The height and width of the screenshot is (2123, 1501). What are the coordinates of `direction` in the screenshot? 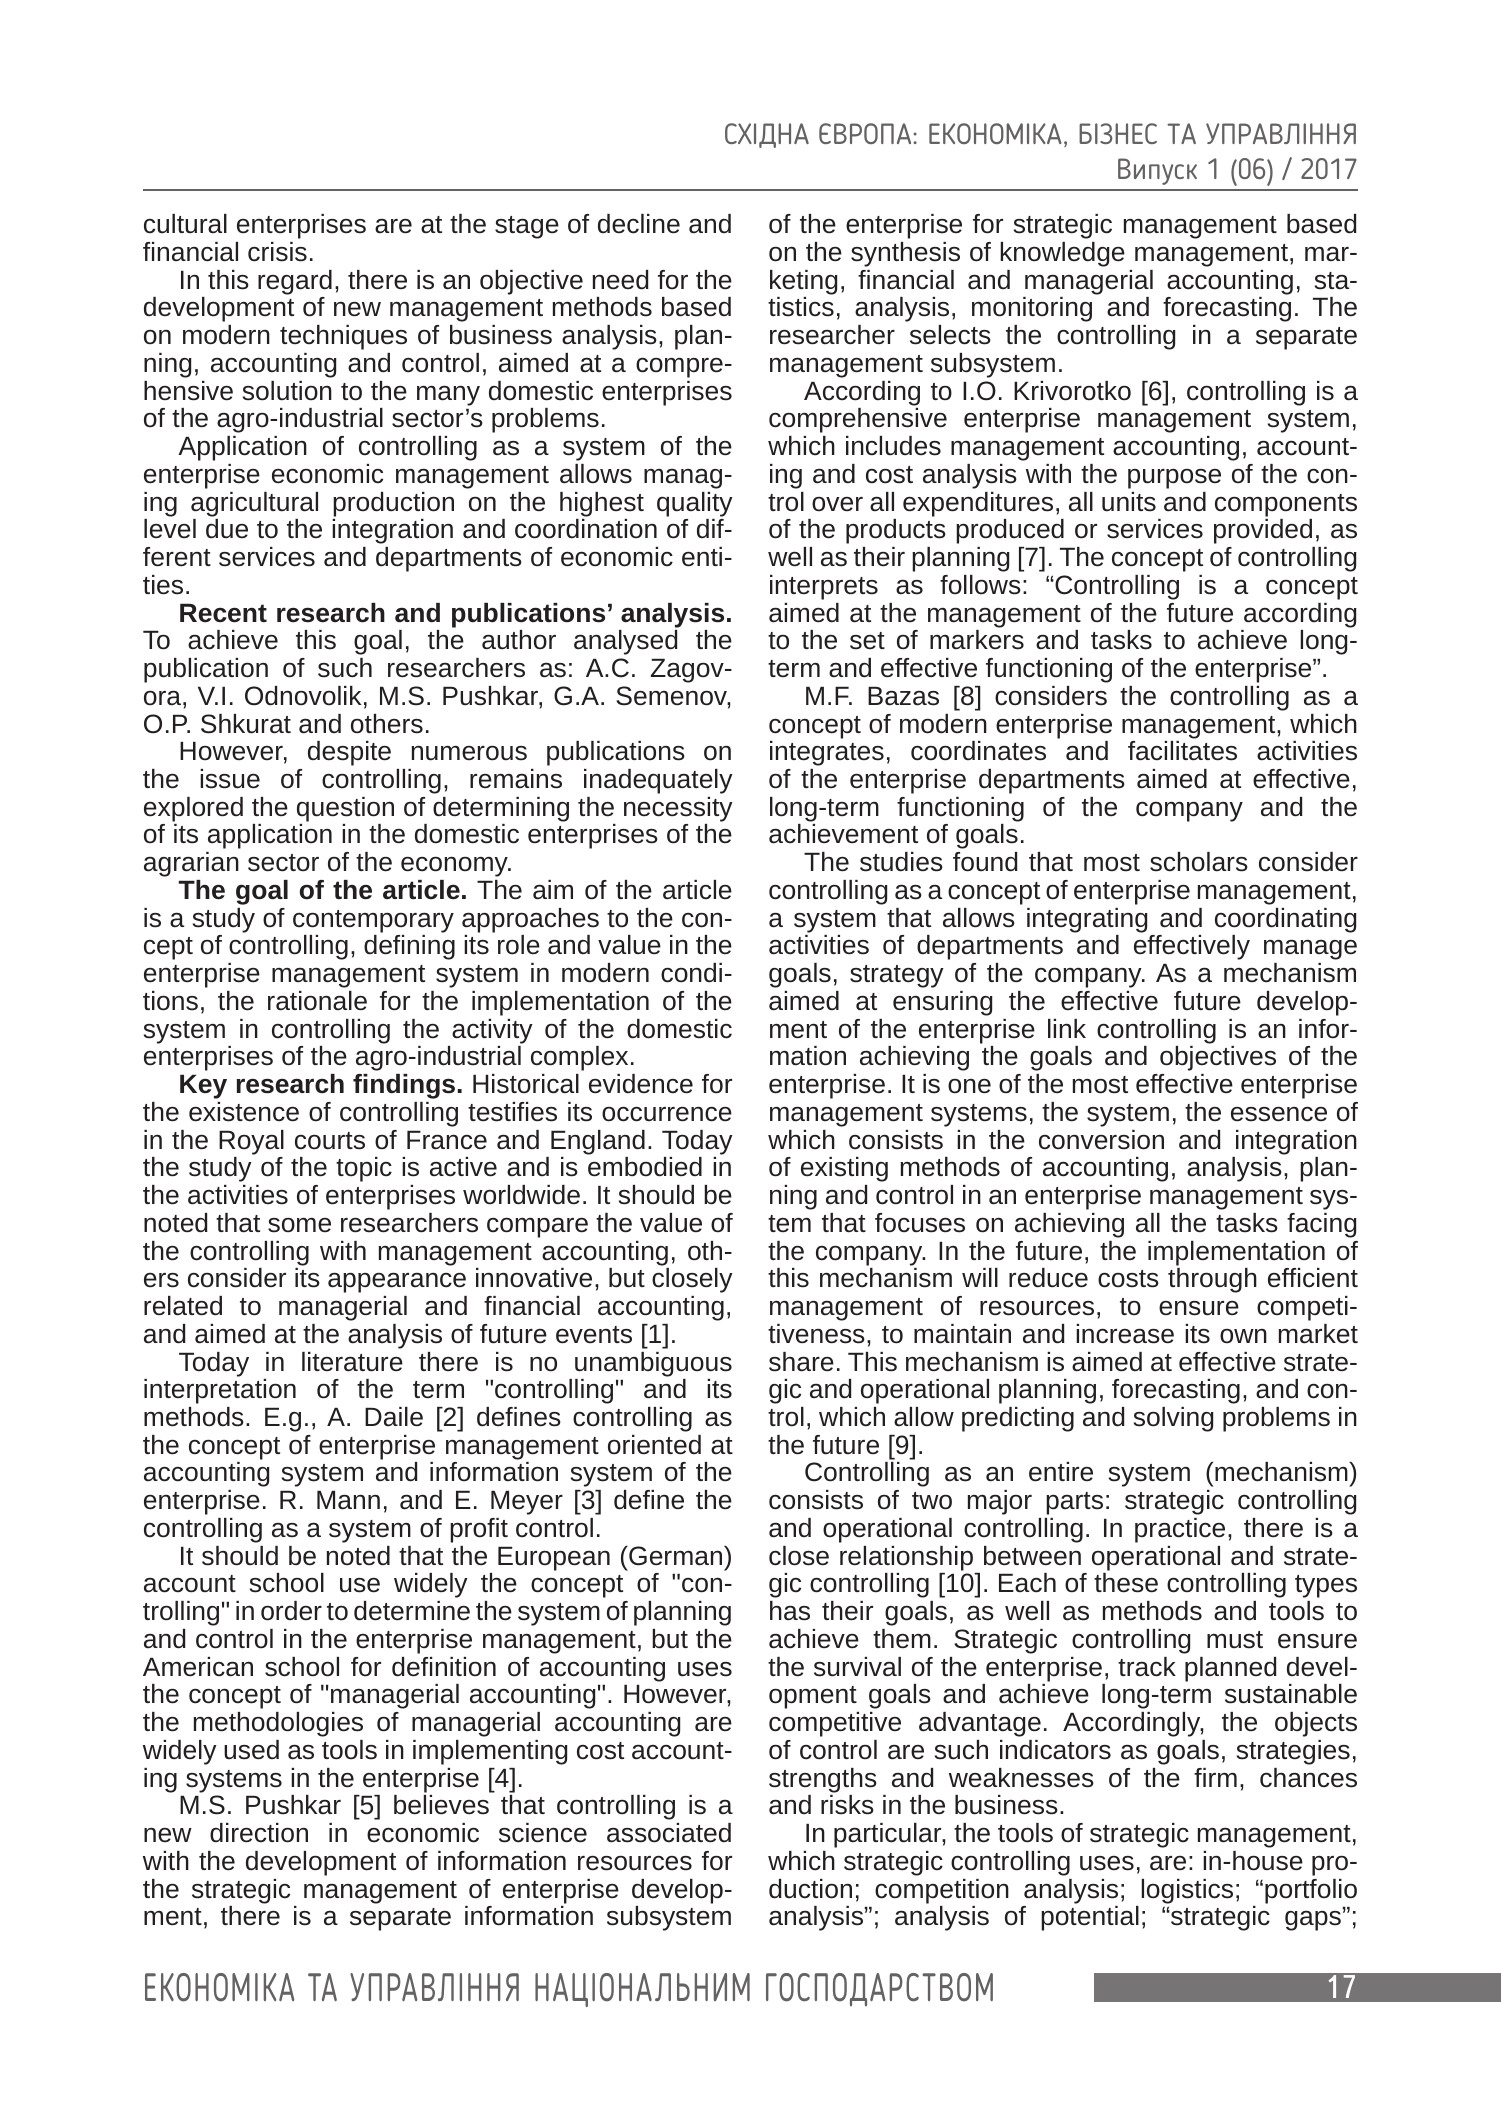 It's located at (259, 1833).
